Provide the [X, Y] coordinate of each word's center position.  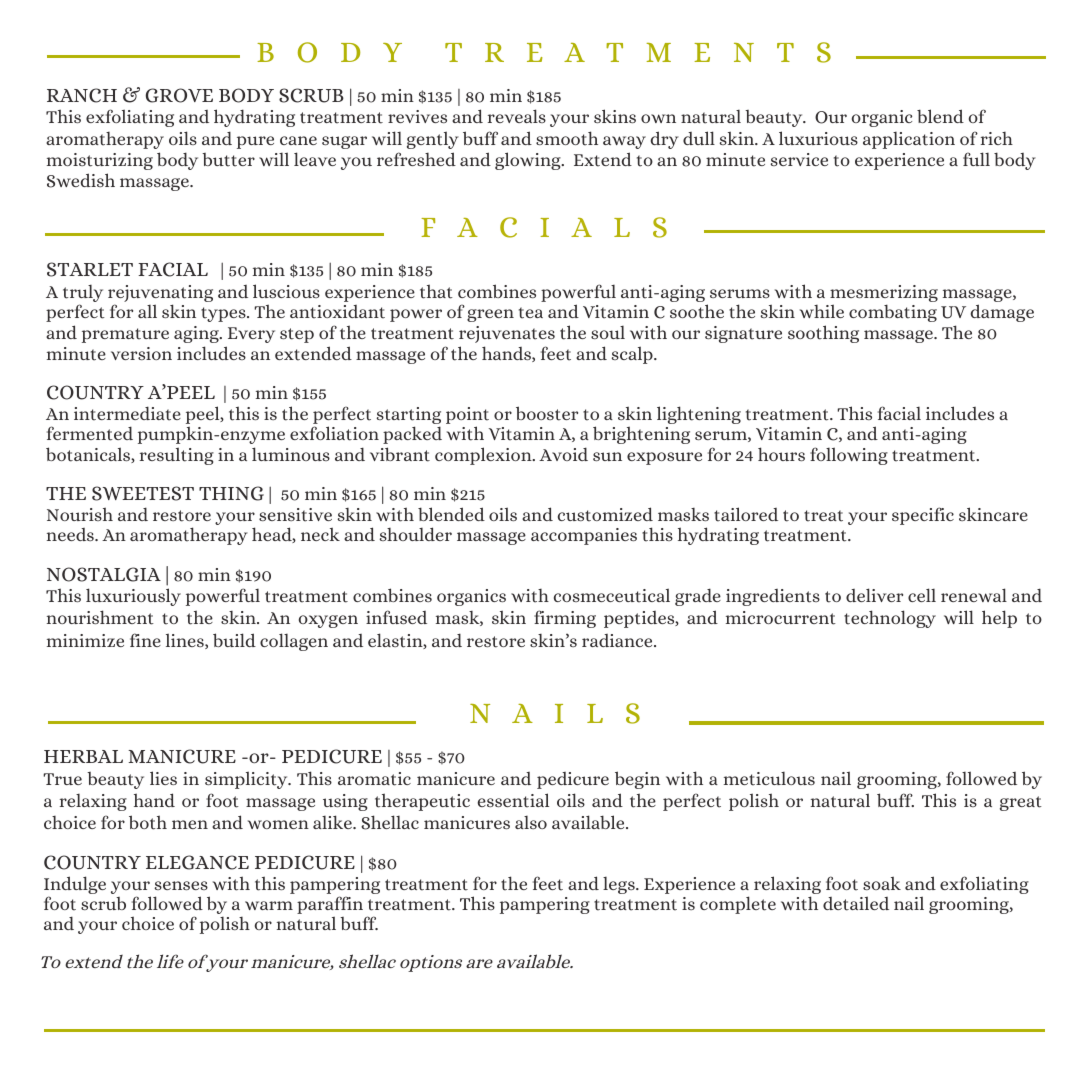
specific [923, 516]
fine [145, 640]
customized [605, 514]
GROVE [179, 95]
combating [893, 313]
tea [531, 313]
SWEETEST [143, 493]
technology [890, 619]
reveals [517, 116]
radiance [618, 640]
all [147, 311]
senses [181, 885]
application [909, 140]
